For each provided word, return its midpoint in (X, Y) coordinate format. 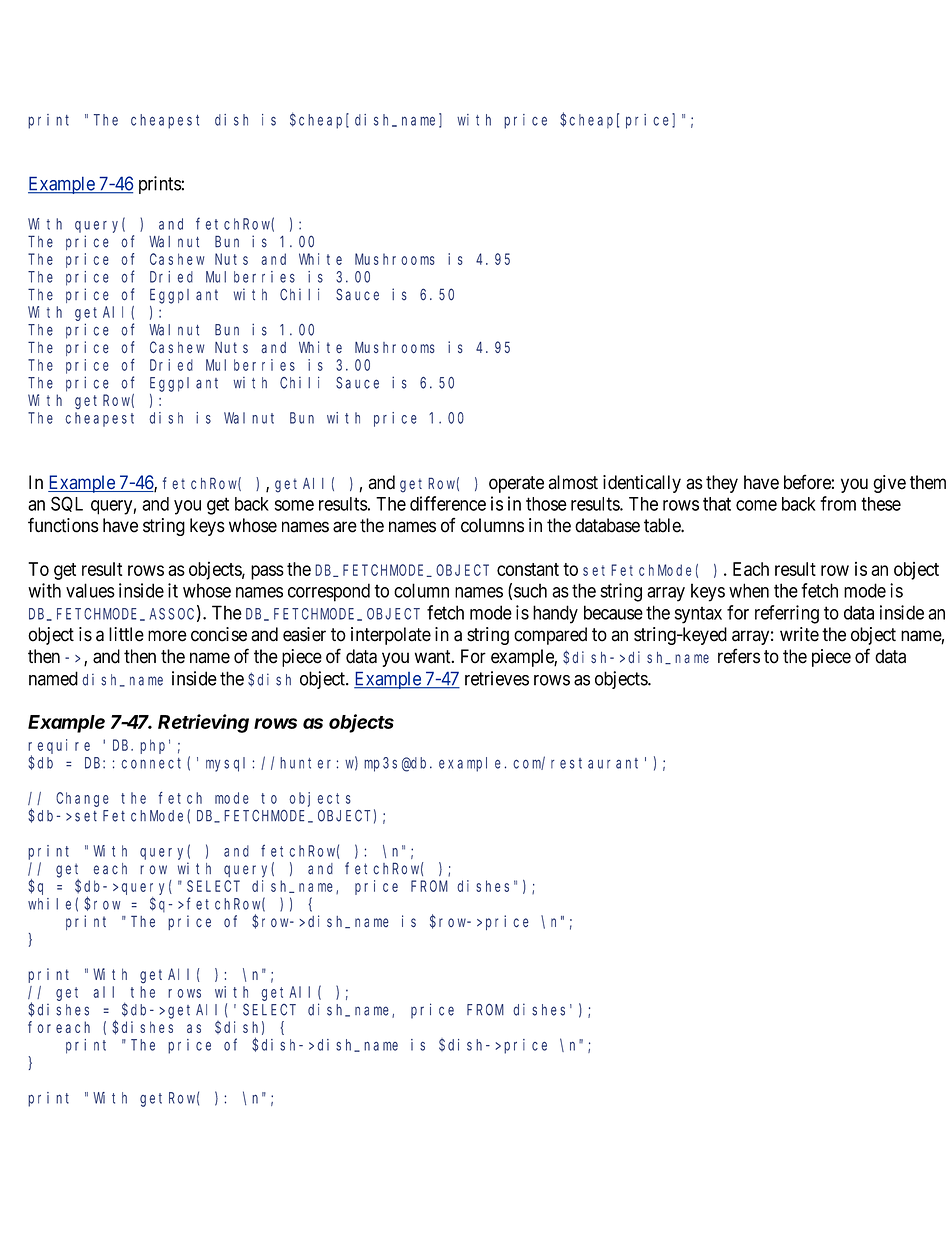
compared (550, 636)
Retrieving (203, 723)
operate (516, 484)
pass (267, 572)
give (889, 484)
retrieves (497, 678)
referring (787, 614)
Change (82, 799)
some (294, 505)
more (167, 636)
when (749, 590)
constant (528, 569)
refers (739, 656)
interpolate (391, 636)
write (799, 634)
